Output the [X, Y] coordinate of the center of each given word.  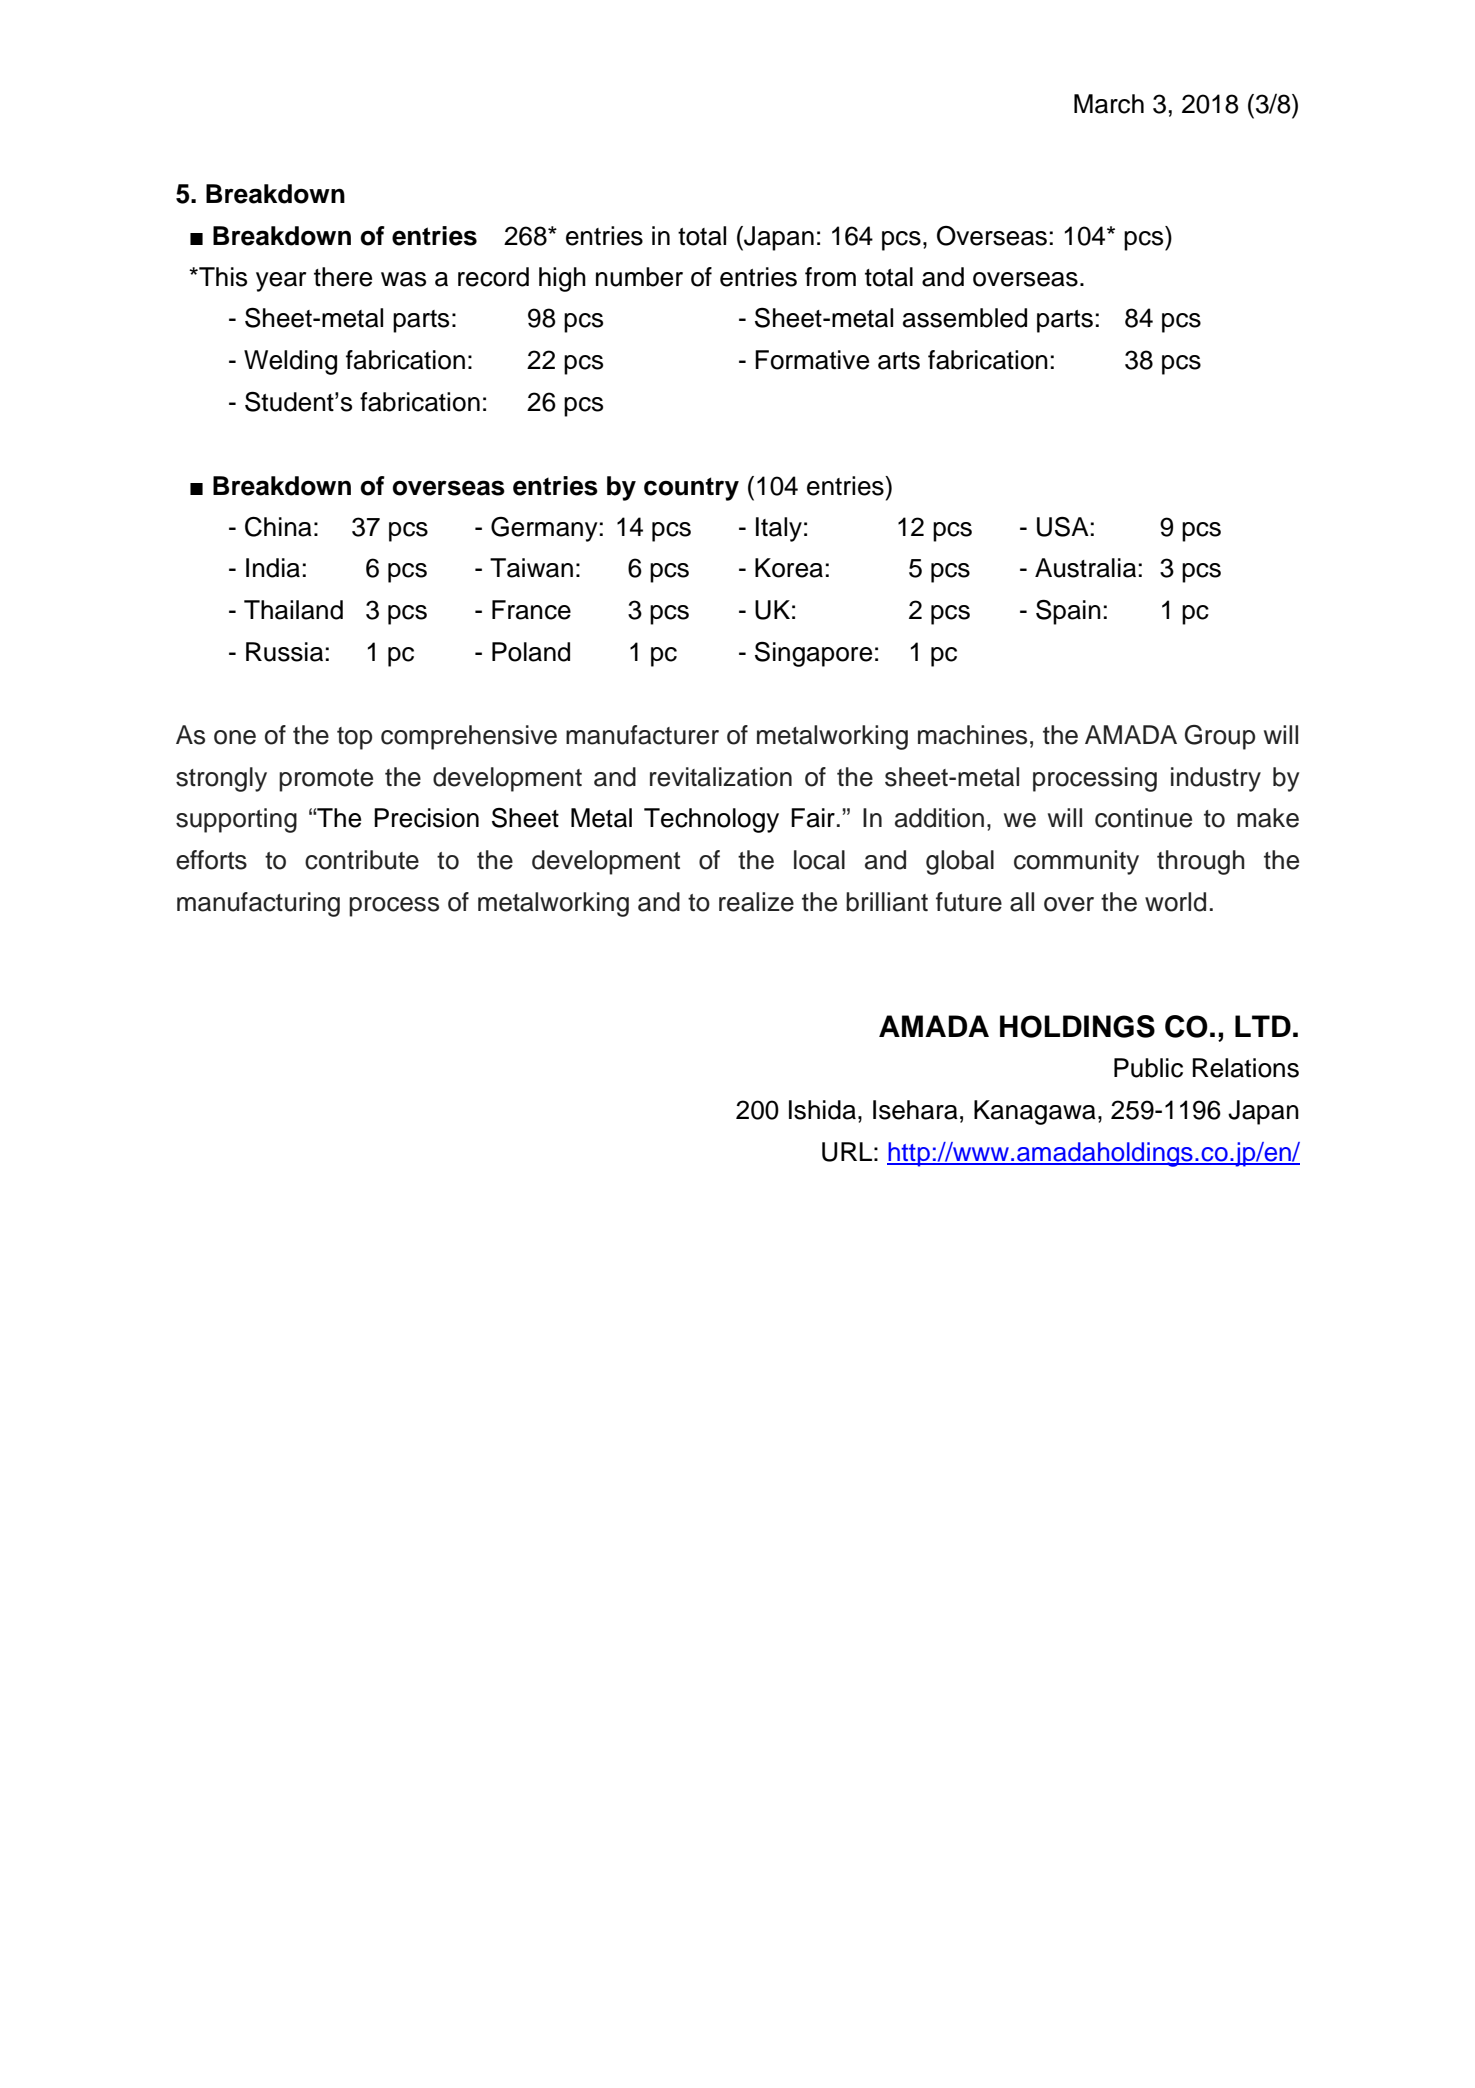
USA [1063, 527]
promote [326, 780]
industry [1216, 779]
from [830, 277]
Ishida [822, 1110]
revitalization [721, 777]
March [1109, 104]
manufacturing [258, 904]
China [278, 527]
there [343, 277]
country [691, 489]
